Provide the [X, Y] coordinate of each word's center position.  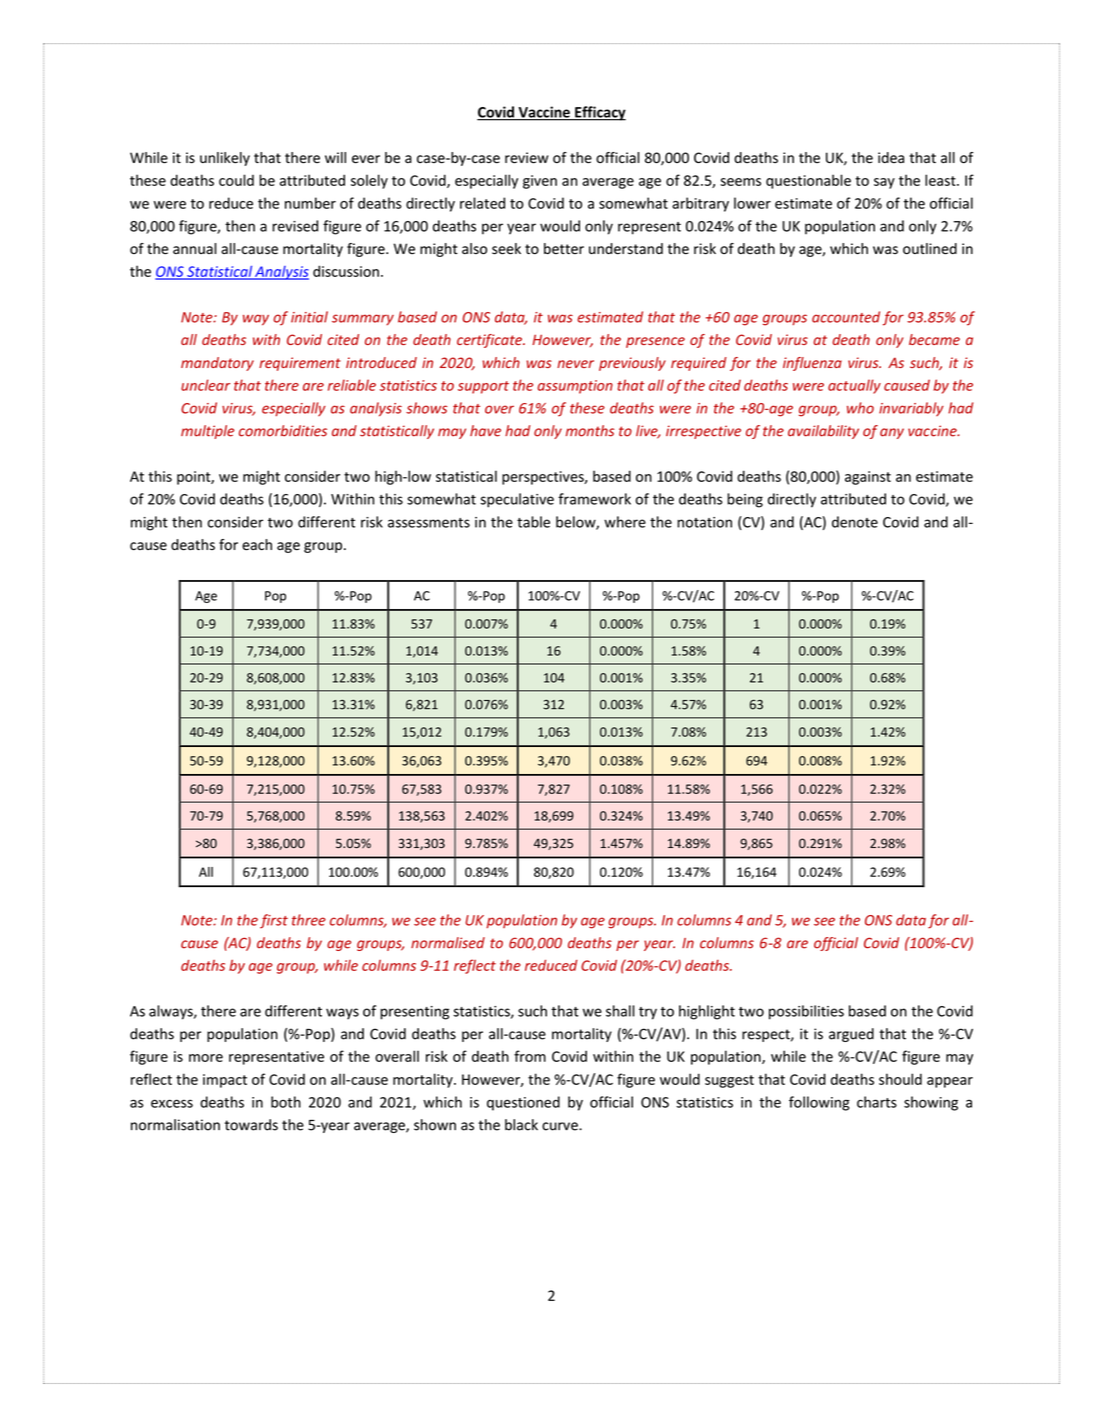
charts [877, 1102]
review [526, 158]
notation [704, 522]
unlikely [225, 159]
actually [854, 386]
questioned [523, 1103]
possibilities [806, 1012]
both [286, 1102]
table [533, 522]
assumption [575, 387]
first [274, 921]
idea [891, 158]
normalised [448, 943]
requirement [300, 364]
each [257, 545]
